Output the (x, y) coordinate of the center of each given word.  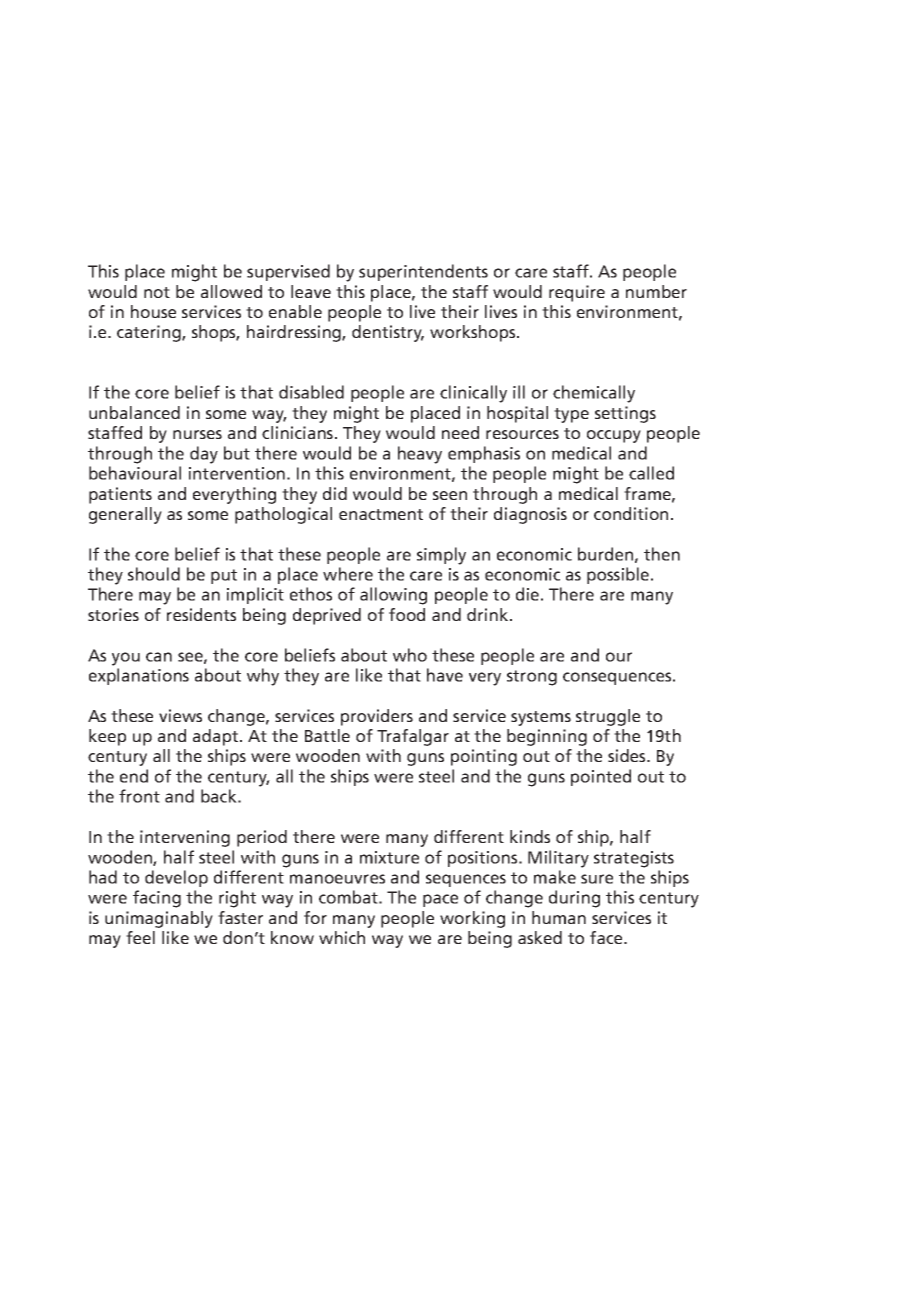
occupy (614, 436)
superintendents (423, 272)
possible (619, 575)
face (607, 937)
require (577, 293)
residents (201, 614)
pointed (601, 777)
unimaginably (159, 919)
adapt (217, 737)
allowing (393, 596)
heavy (420, 455)
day (204, 455)
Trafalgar (413, 737)
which (342, 937)
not (157, 292)
